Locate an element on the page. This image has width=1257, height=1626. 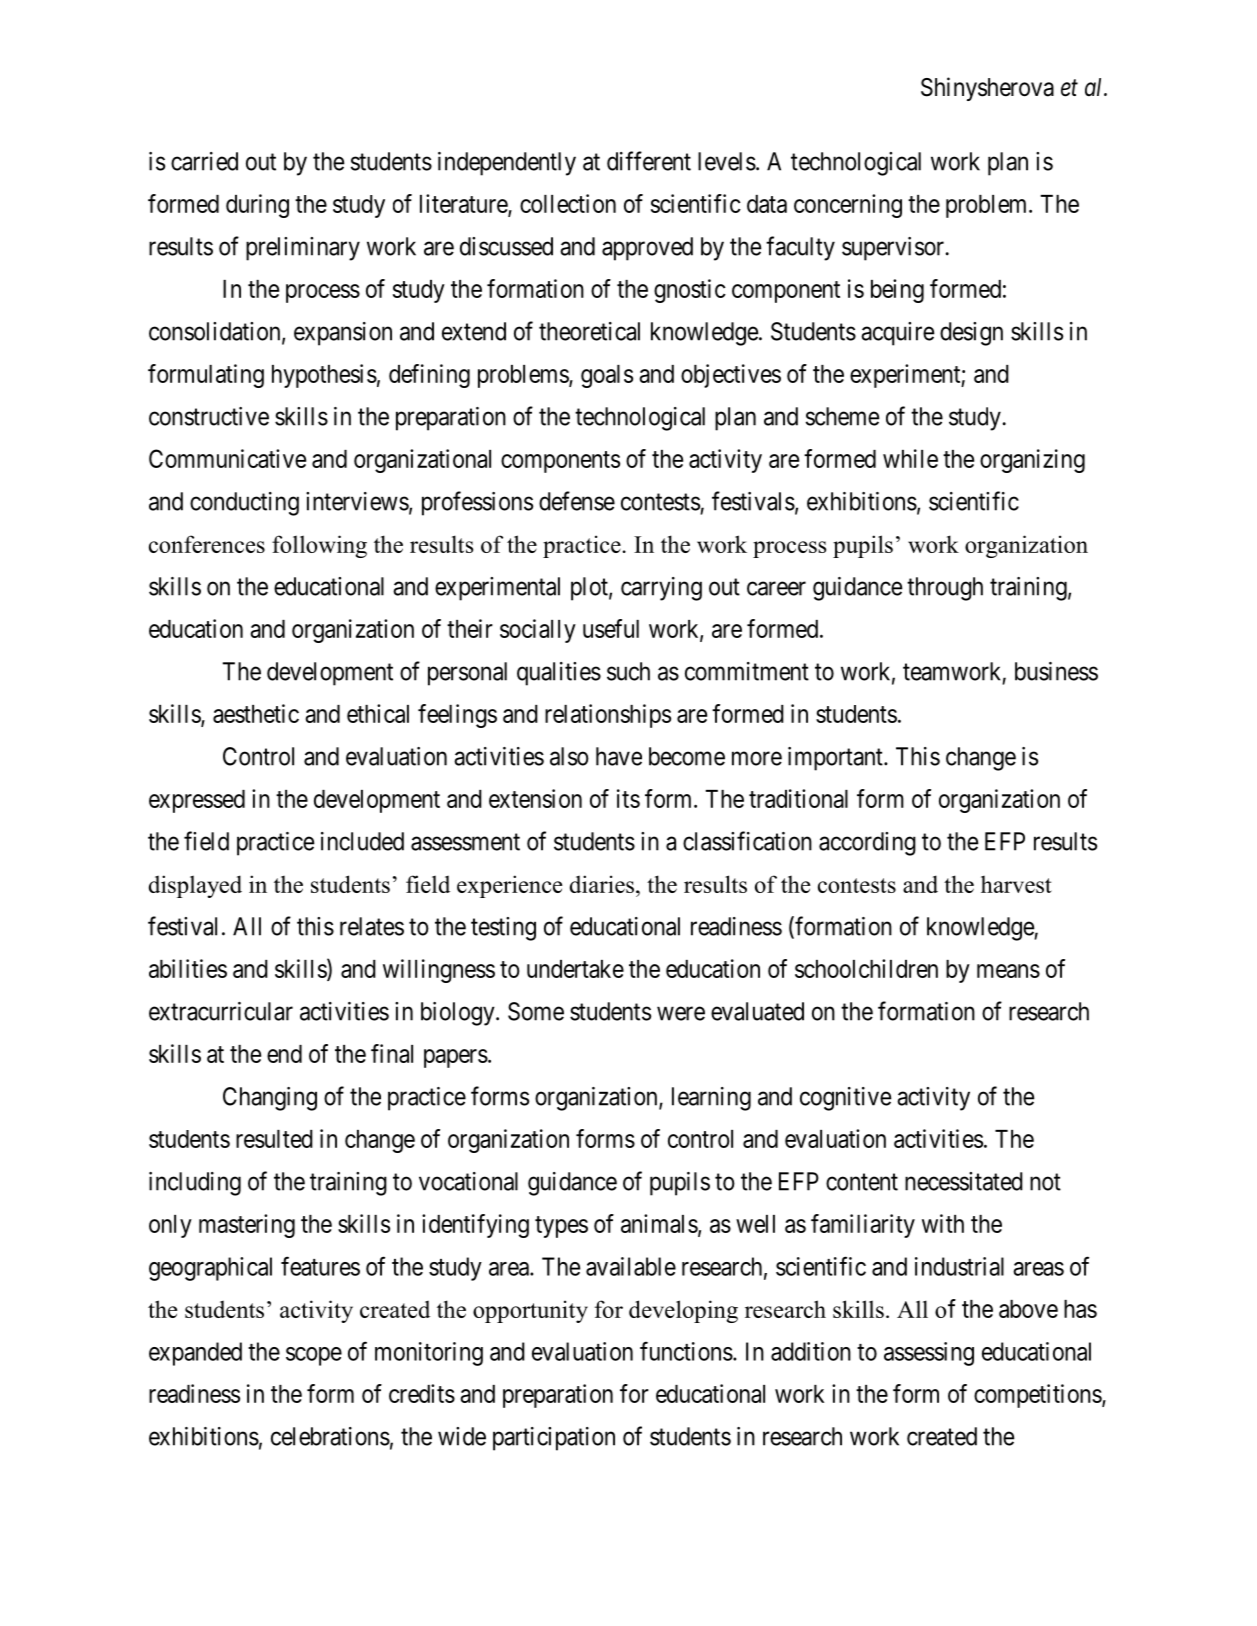
during is located at coordinates (257, 206).
